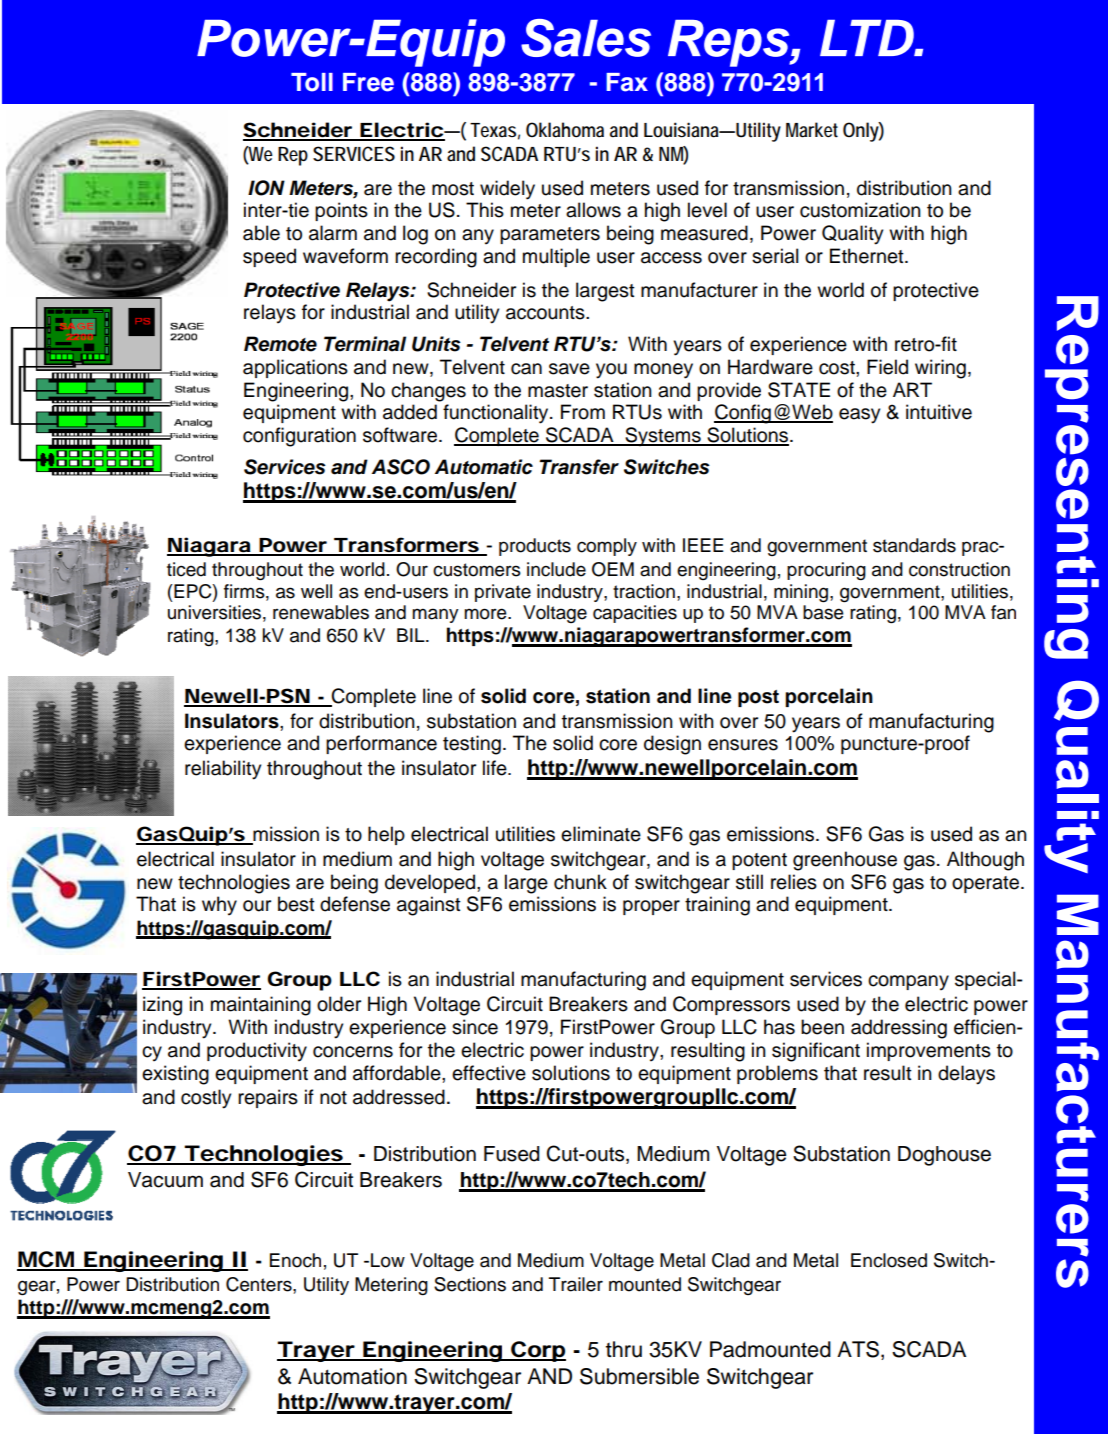 The image size is (1108, 1434). What do you see at coordinates (312, 82) in the screenshot?
I see `Toll` at bounding box center [312, 82].
